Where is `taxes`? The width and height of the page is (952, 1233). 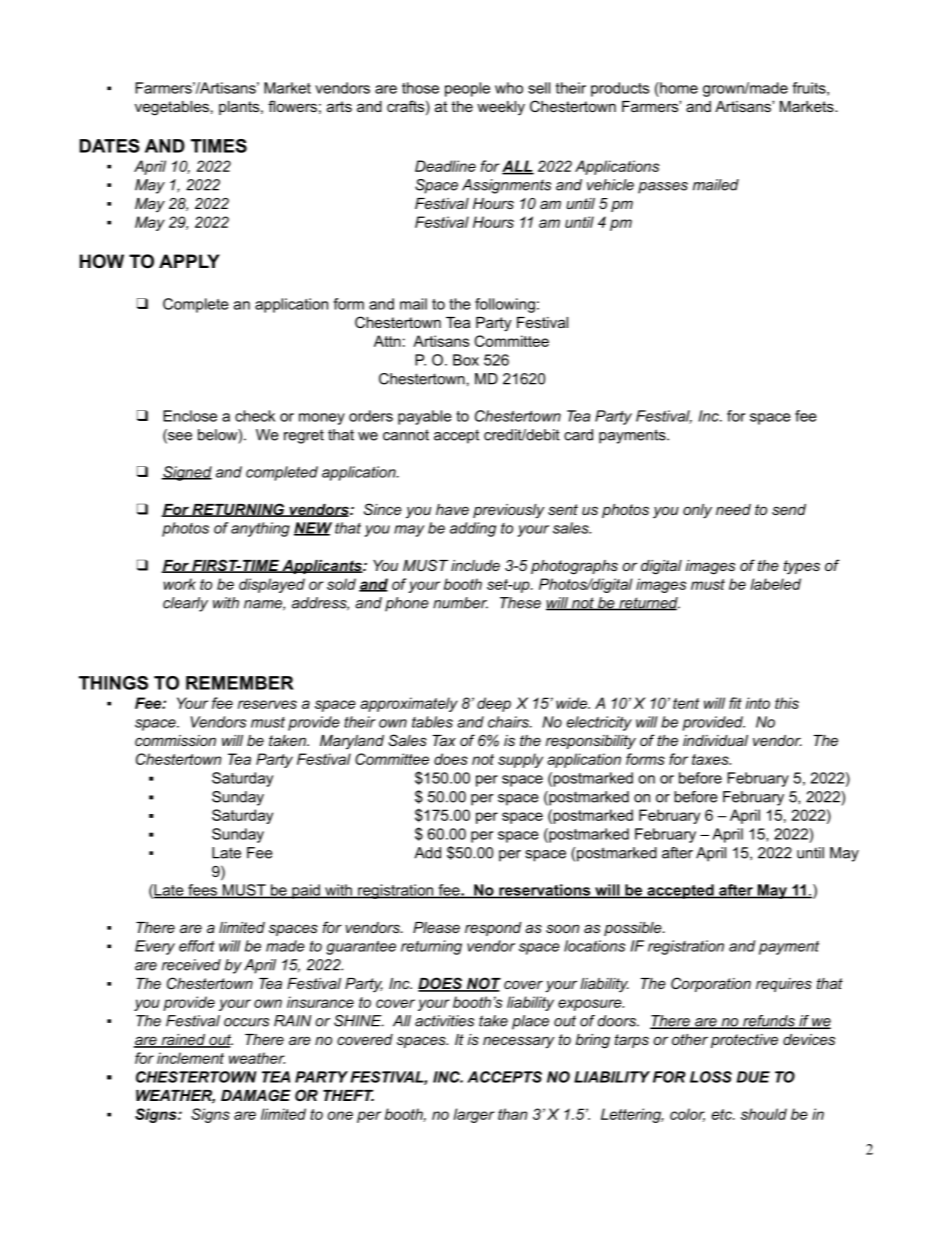
taxes is located at coordinates (711, 759).
